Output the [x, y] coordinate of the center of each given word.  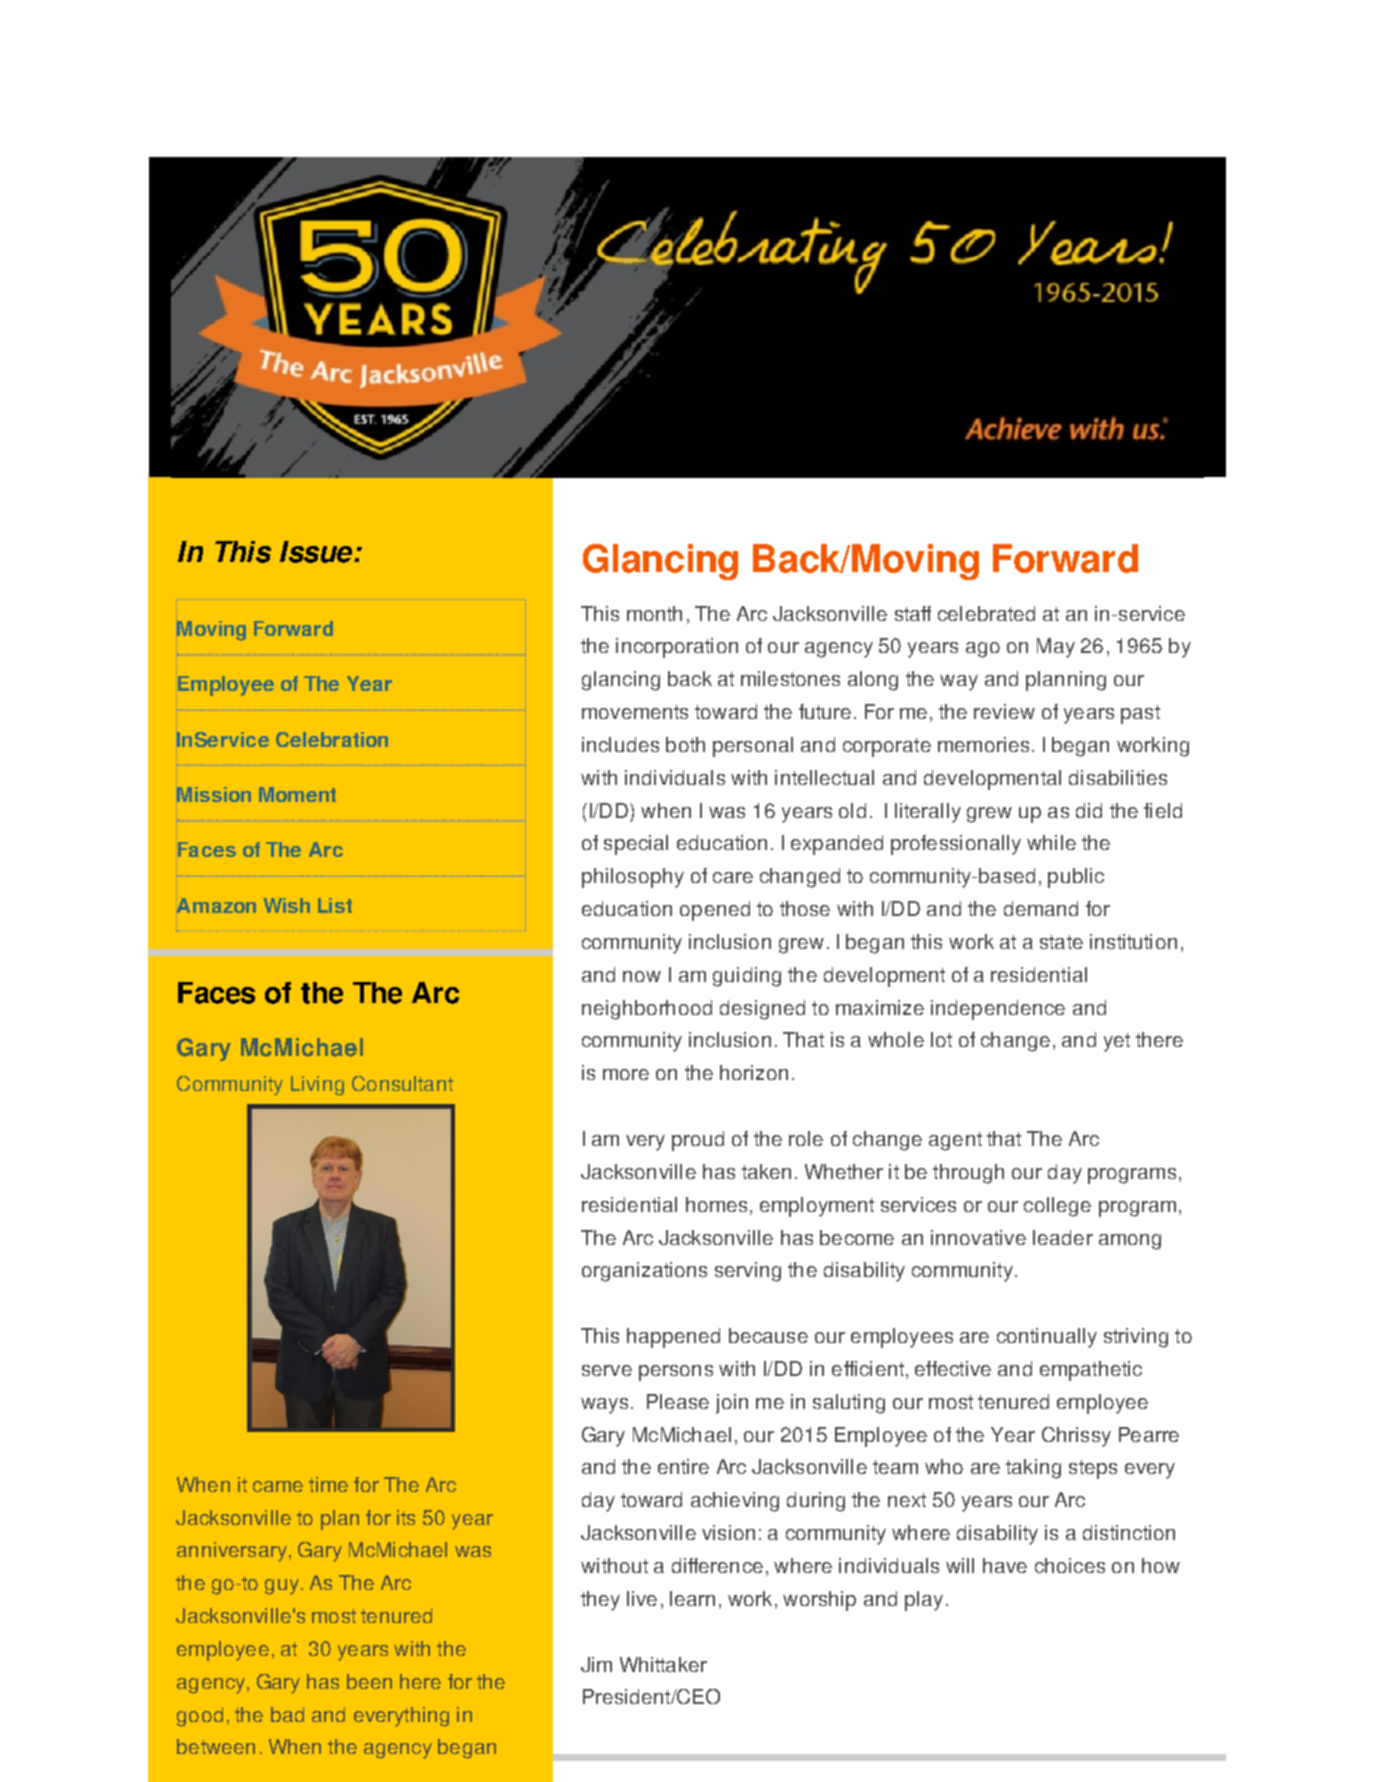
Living [317, 1086]
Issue [317, 552]
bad [287, 1714]
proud [698, 1141]
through [968, 1174]
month [654, 613]
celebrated [986, 613]
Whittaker [663, 1664]
